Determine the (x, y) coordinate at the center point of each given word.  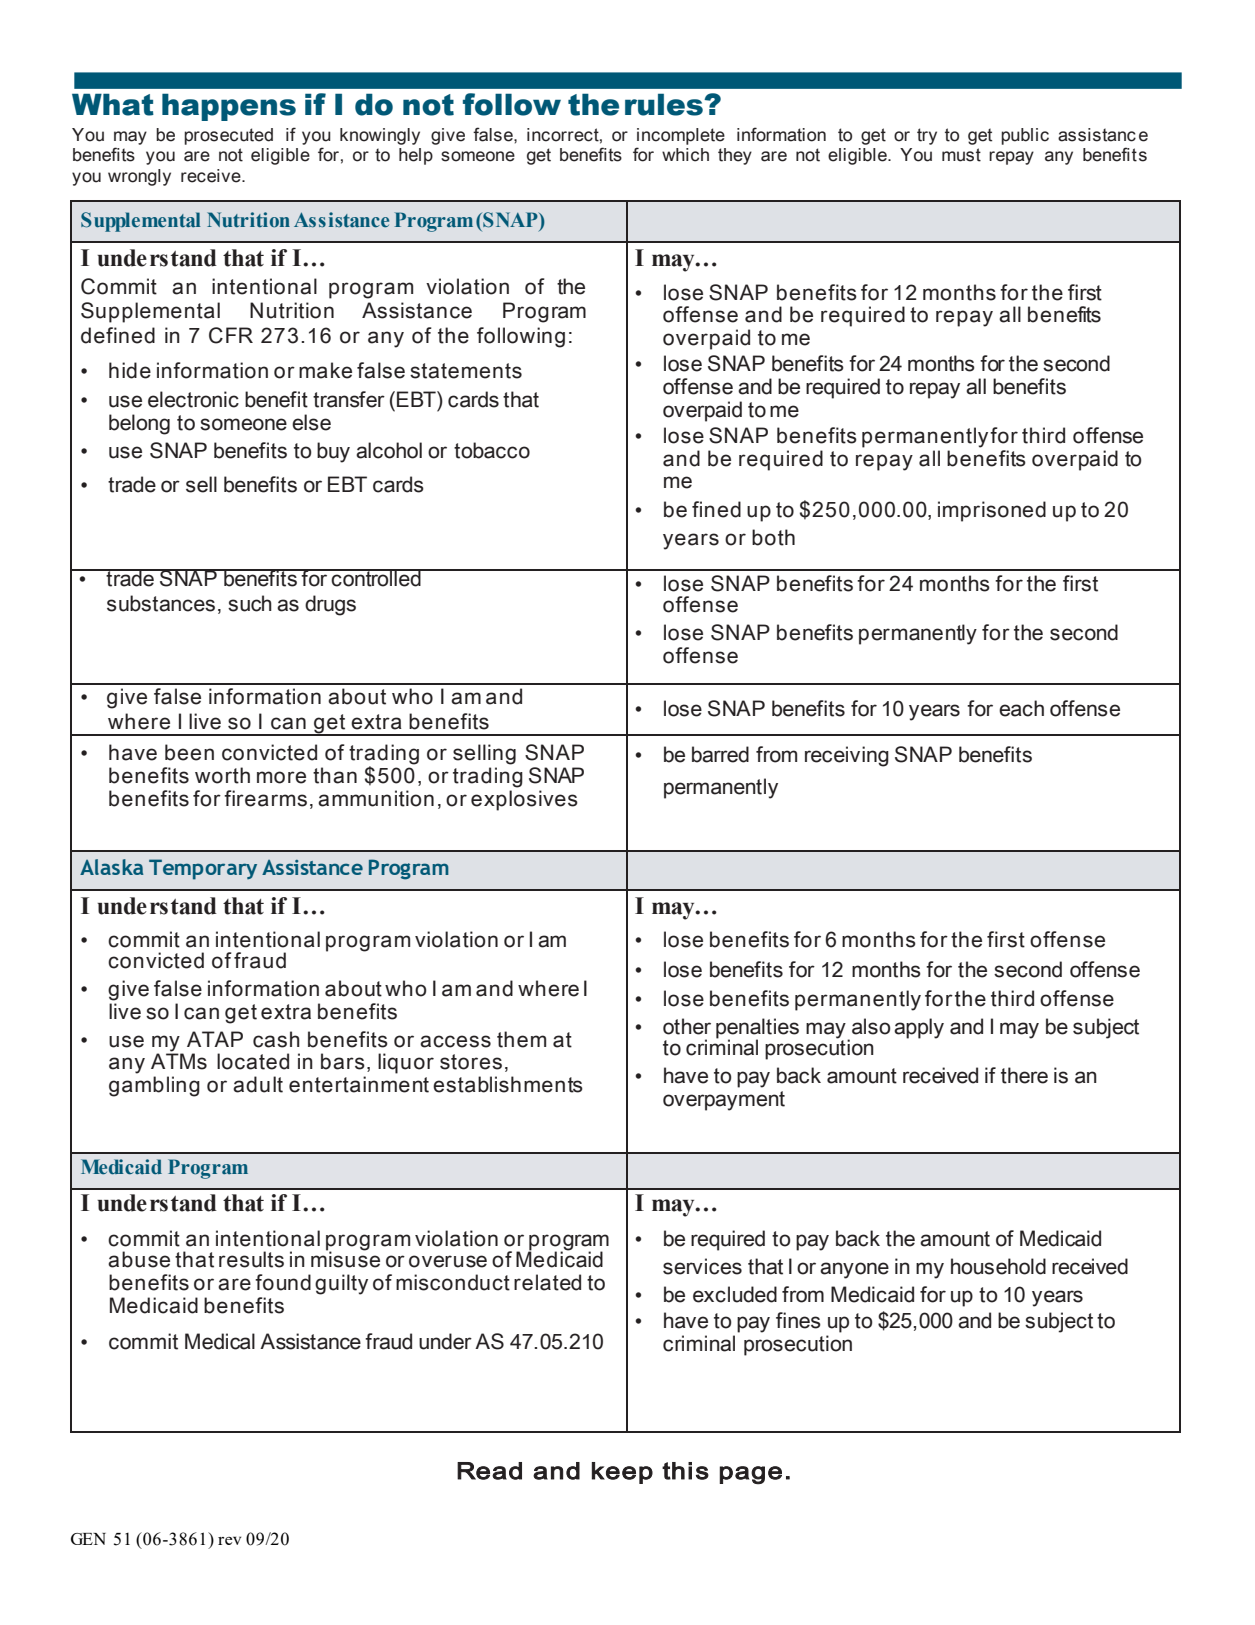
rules (665, 104)
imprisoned (992, 511)
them (521, 1039)
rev (229, 1540)
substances (161, 603)
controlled (376, 578)
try (927, 136)
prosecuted (228, 136)
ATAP (215, 1039)
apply (919, 1028)
